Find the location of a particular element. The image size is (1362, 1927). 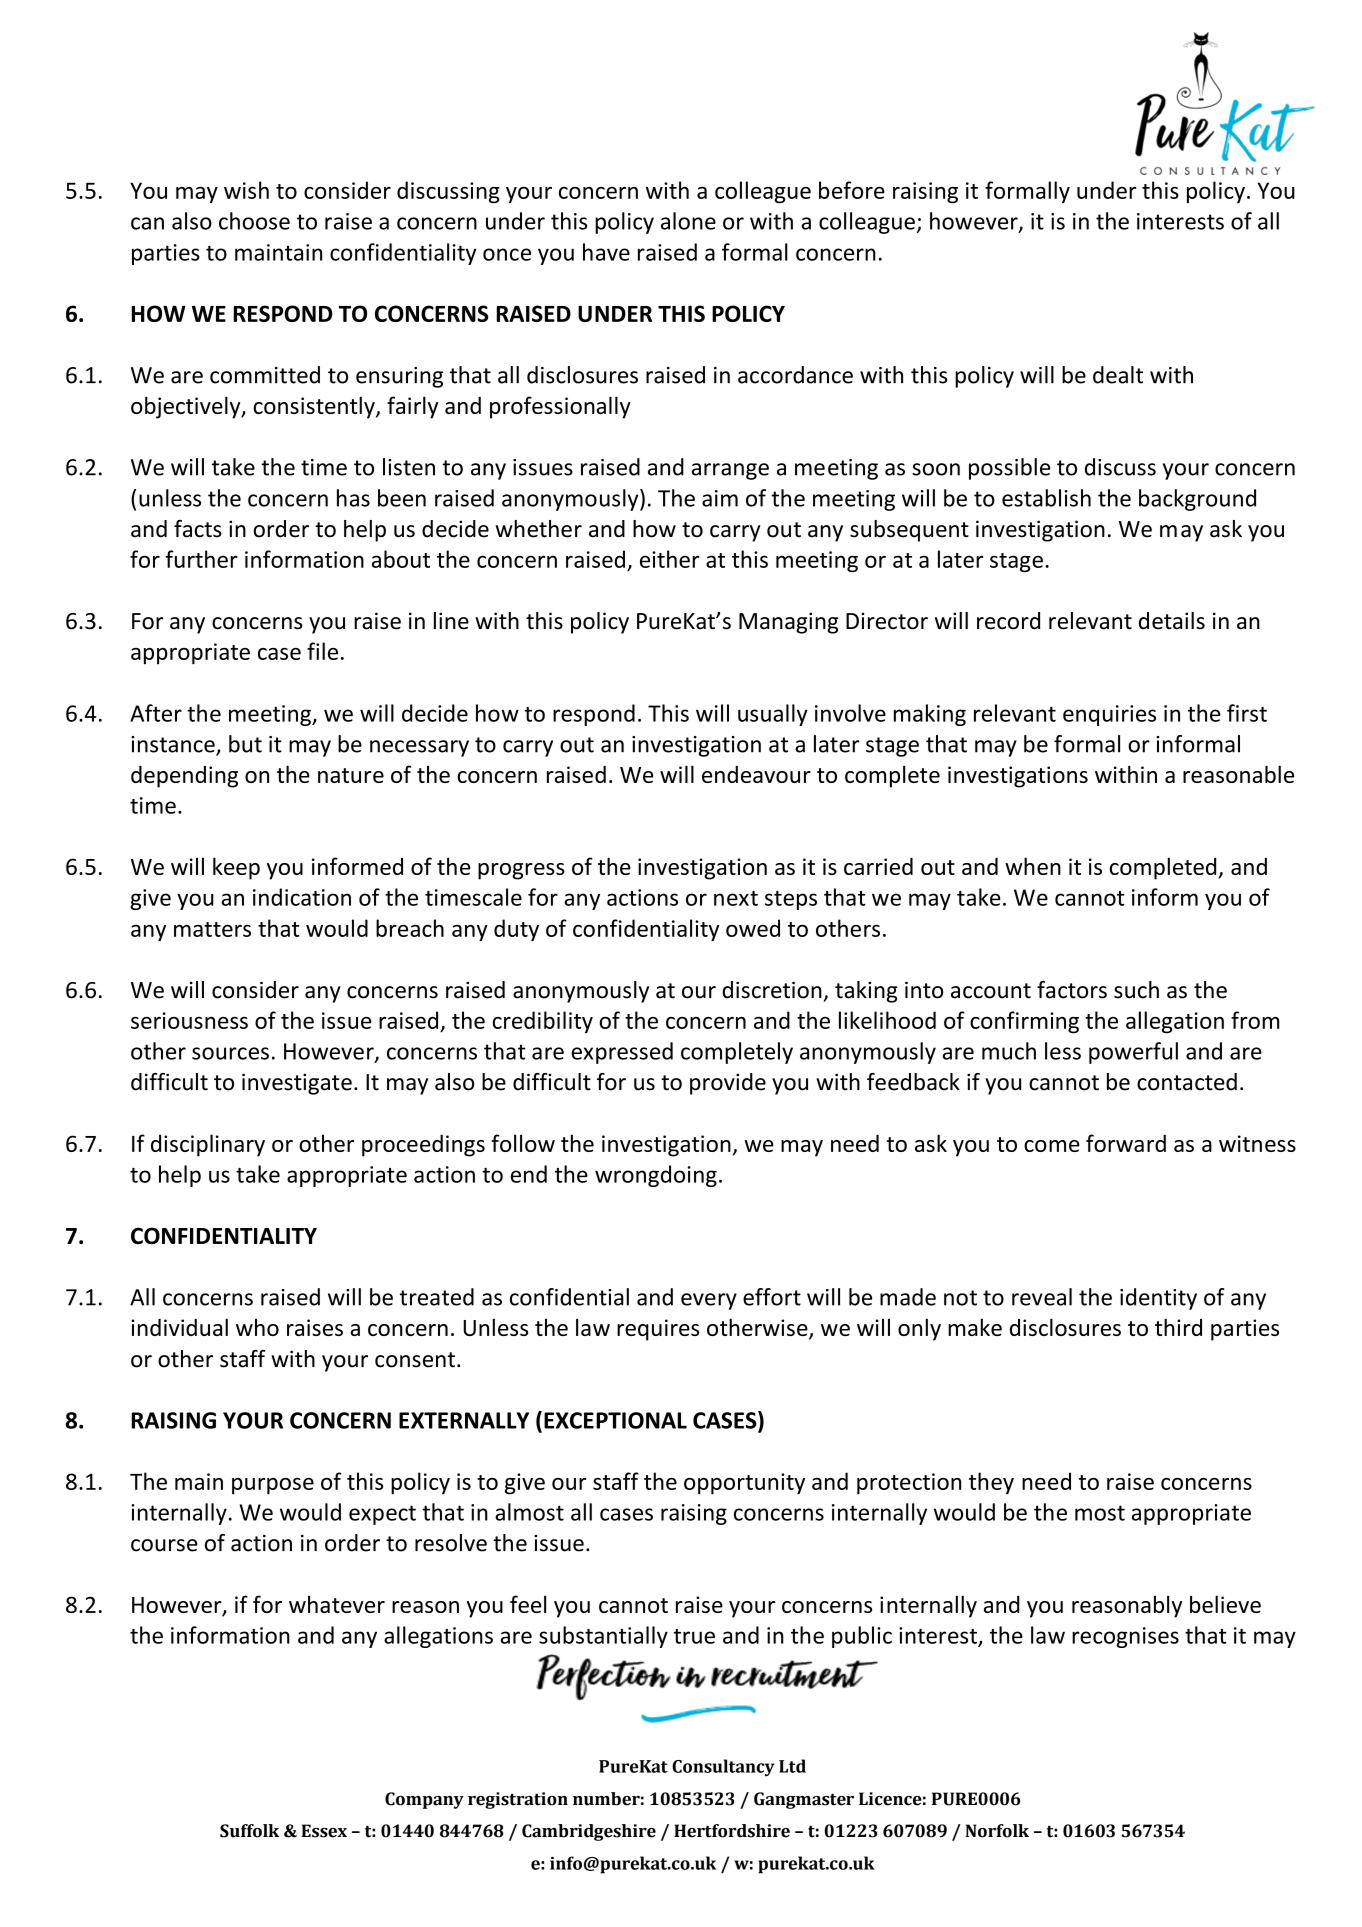

dealt is located at coordinates (1118, 375).
